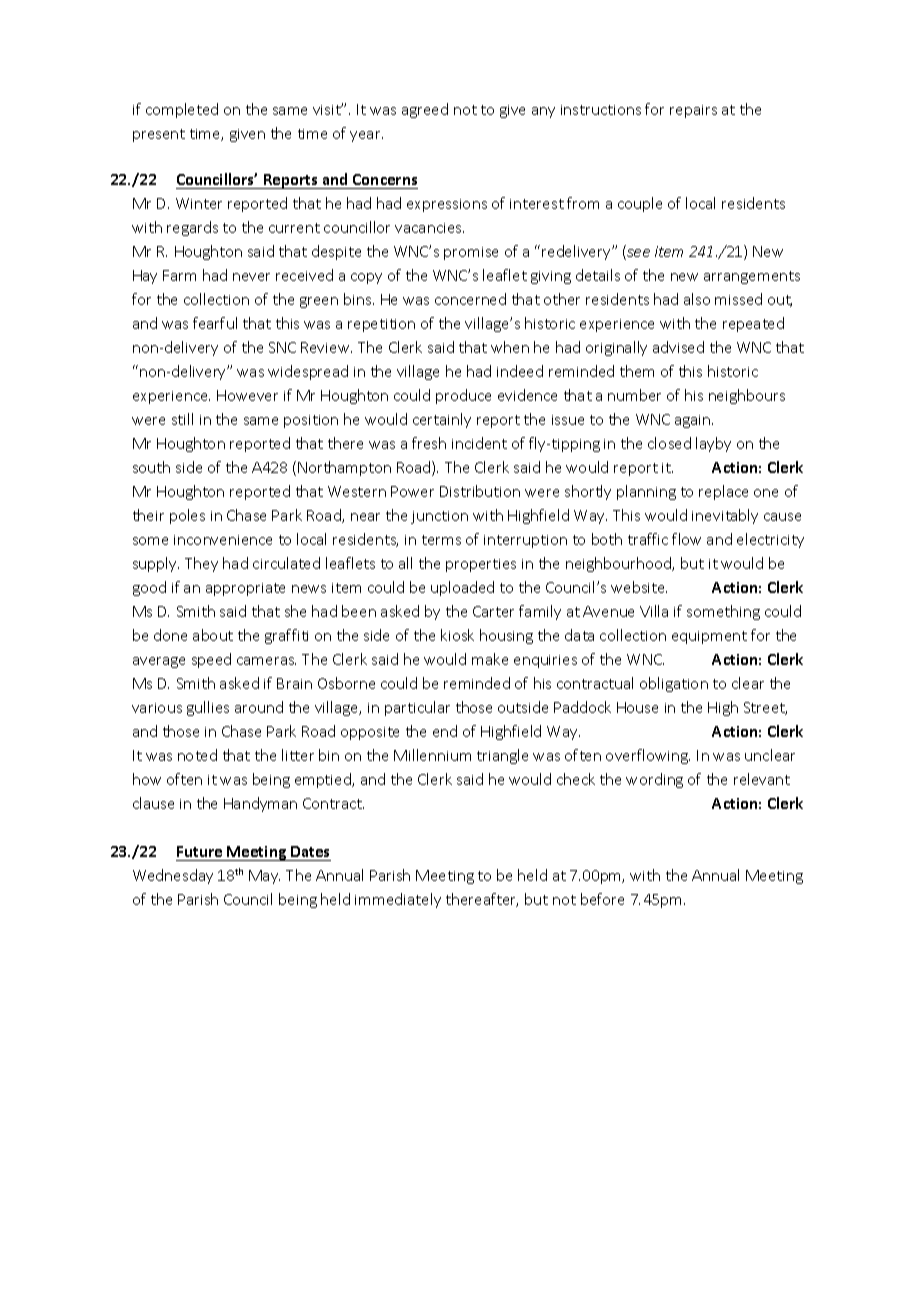 This image has height=1308, width=924. Describe the element at coordinates (208, 708) in the image. I see `gullies` at that location.
